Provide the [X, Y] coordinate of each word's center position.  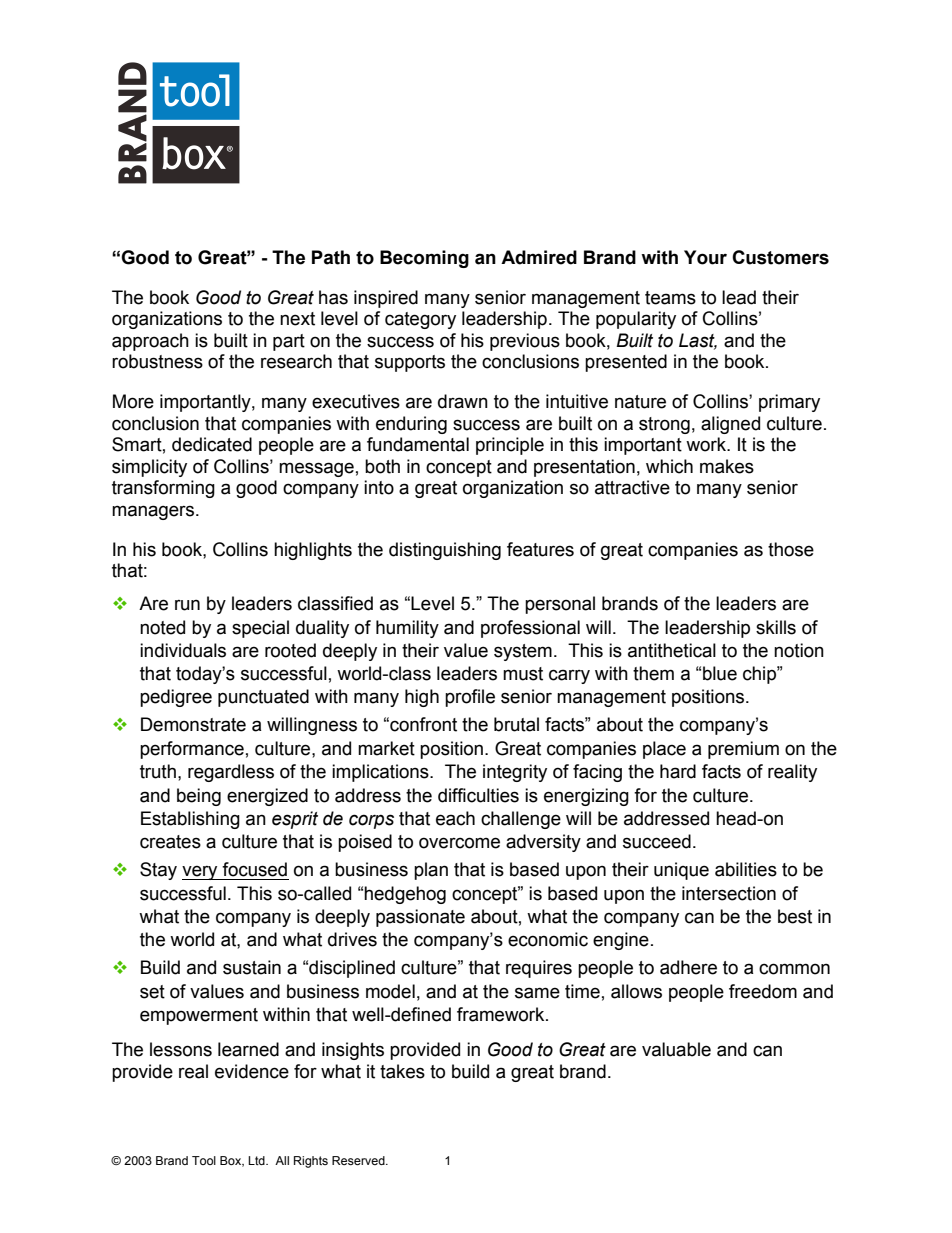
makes [727, 466]
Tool [204, 1160]
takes [402, 1071]
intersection [729, 893]
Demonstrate [193, 724]
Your [705, 257]
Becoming [424, 259]
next [297, 319]
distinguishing [445, 551]
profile [470, 698]
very [201, 872]
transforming [163, 489]
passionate [420, 918]
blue [720, 673]
